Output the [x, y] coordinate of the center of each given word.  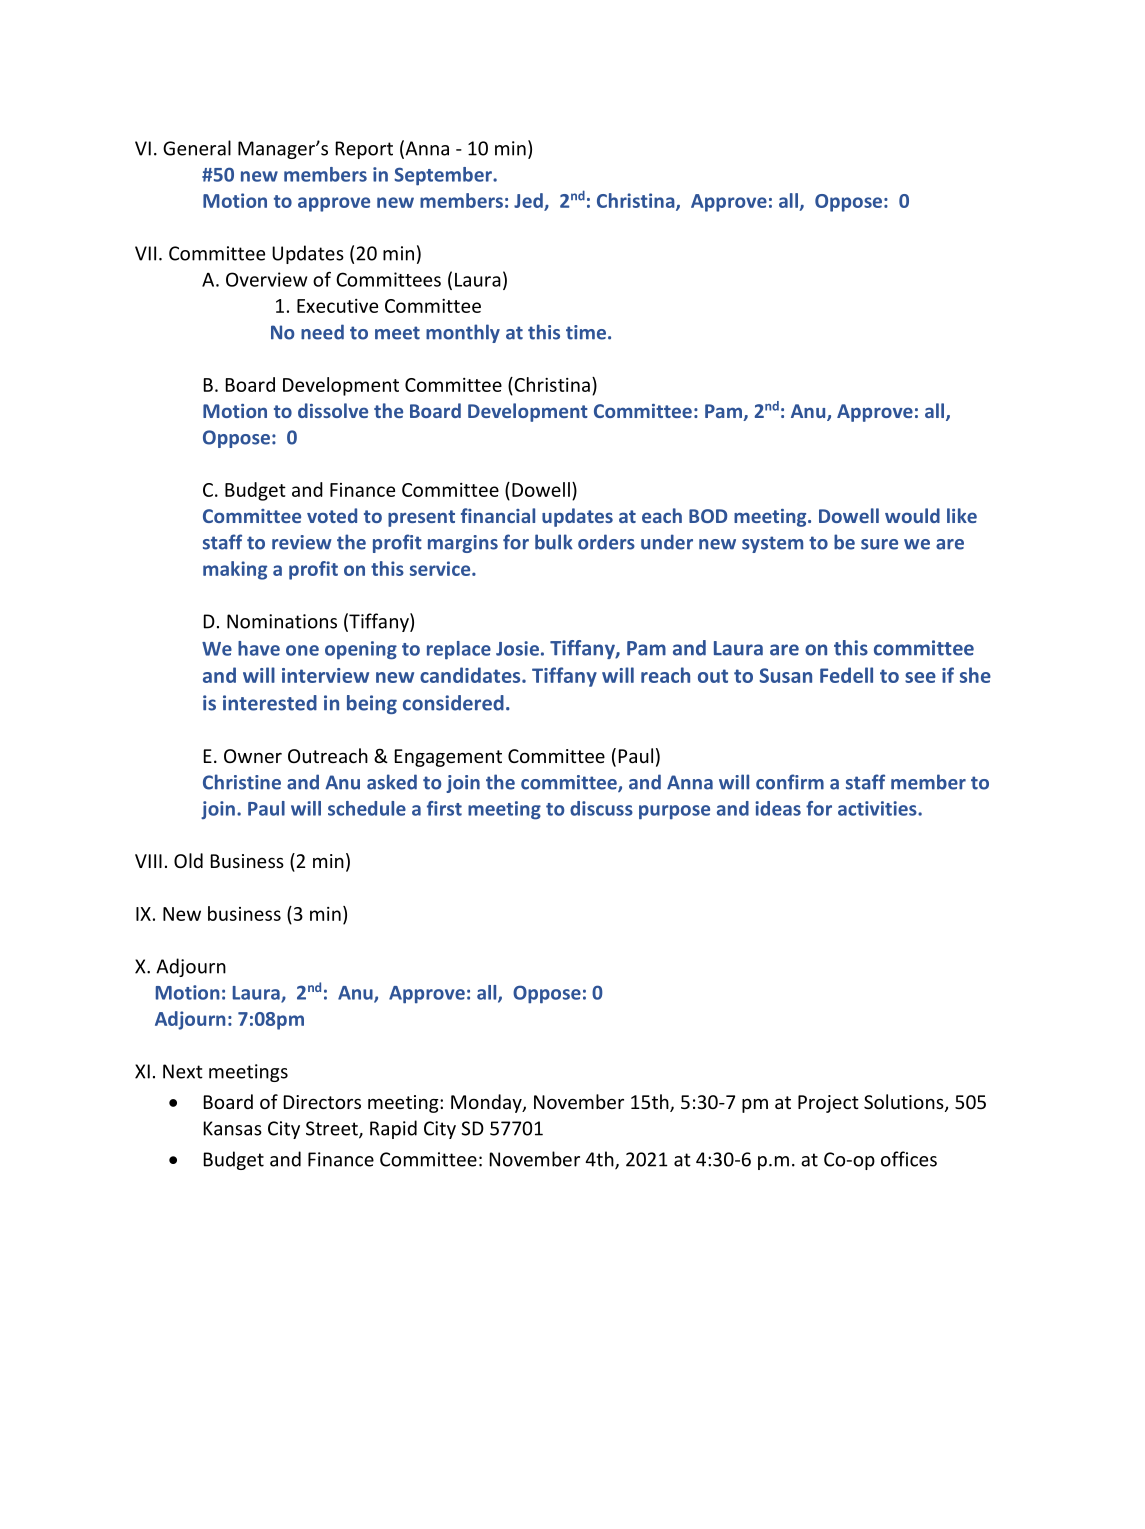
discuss [601, 808]
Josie [517, 648]
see [920, 677]
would [912, 515]
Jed [529, 201]
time [587, 332]
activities [878, 808]
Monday [487, 1103]
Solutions [905, 1103]
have [259, 648]
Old [188, 860]
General [197, 148]
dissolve [333, 410]
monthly [463, 333]
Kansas [233, 1128]
